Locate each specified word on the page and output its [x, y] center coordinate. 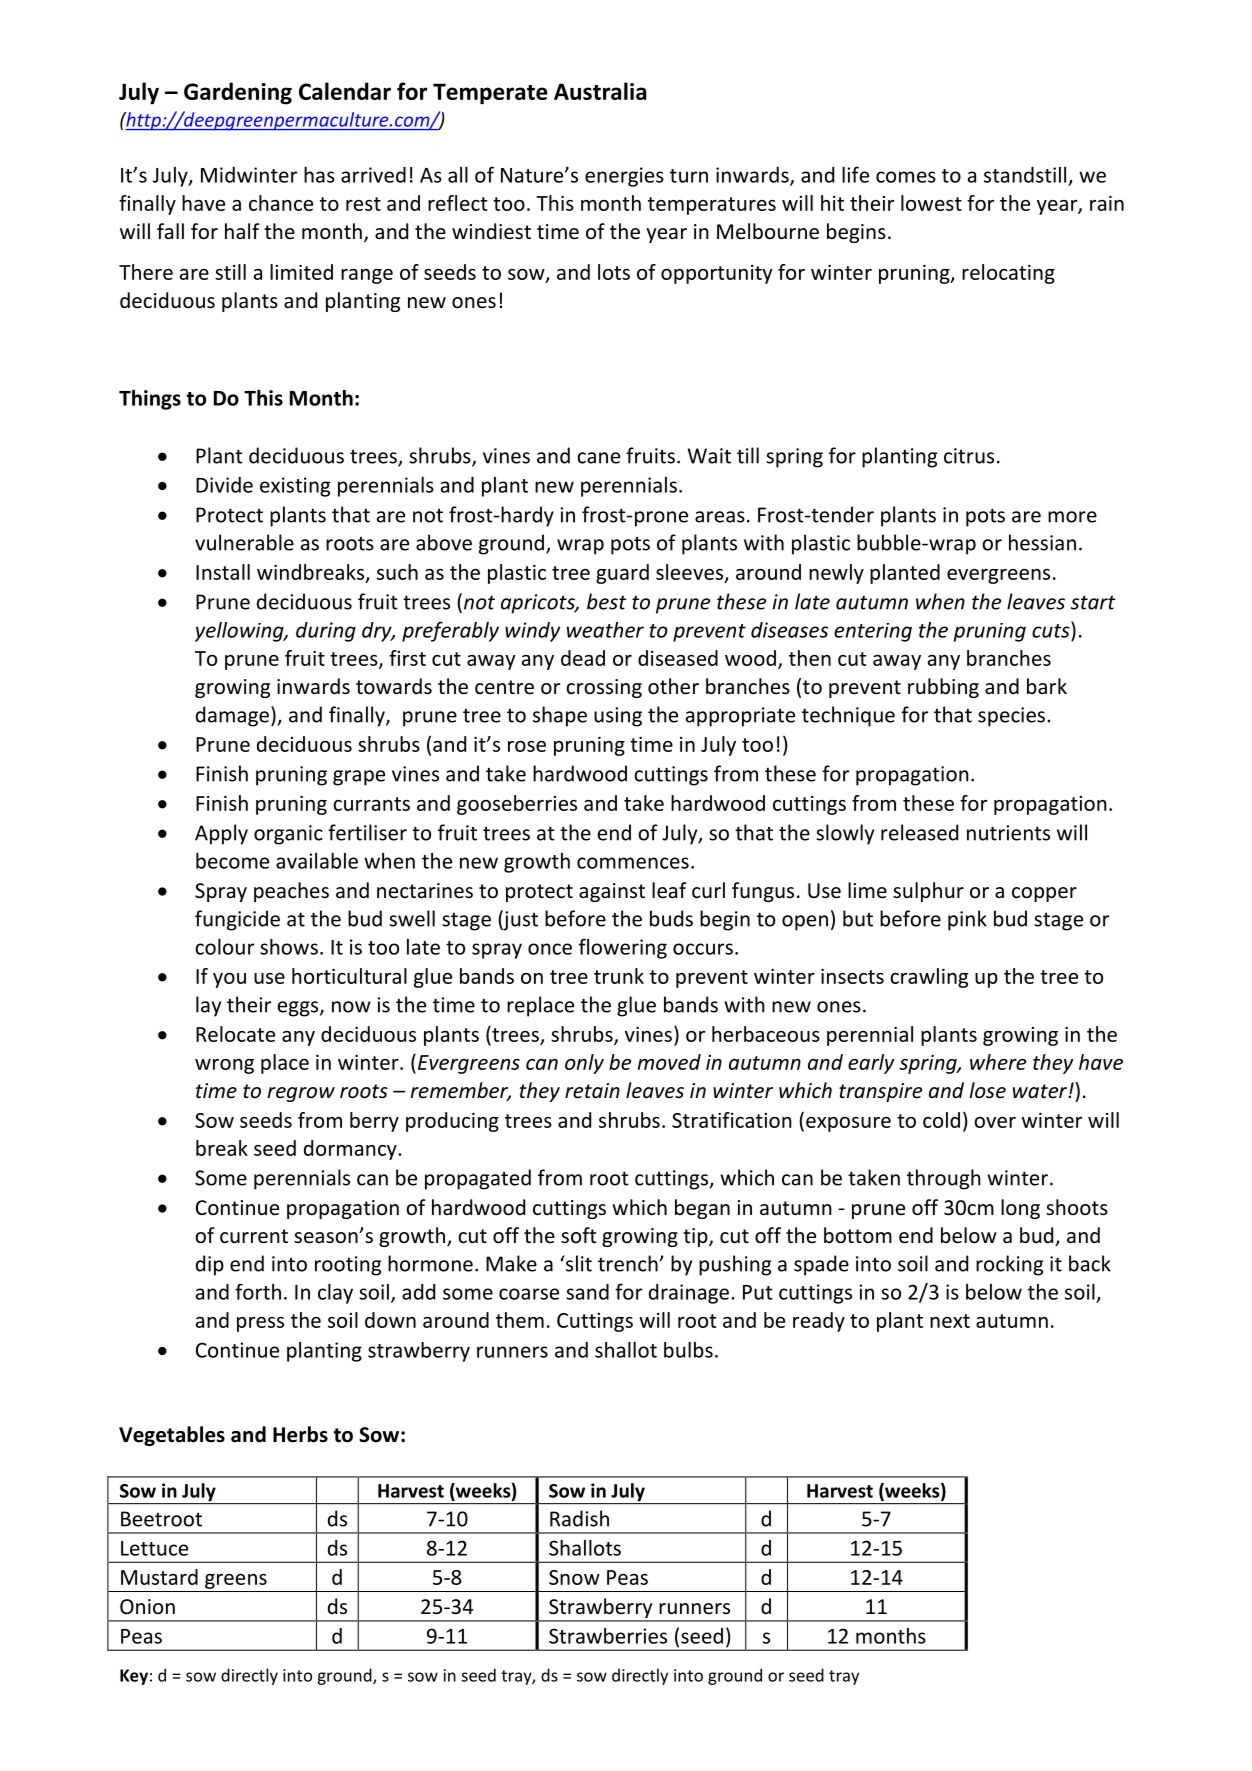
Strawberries [608, 1636]
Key [134, 1677]
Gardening [238, 93]
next [950, 1321]
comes [906, 177]
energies [624, 177]
